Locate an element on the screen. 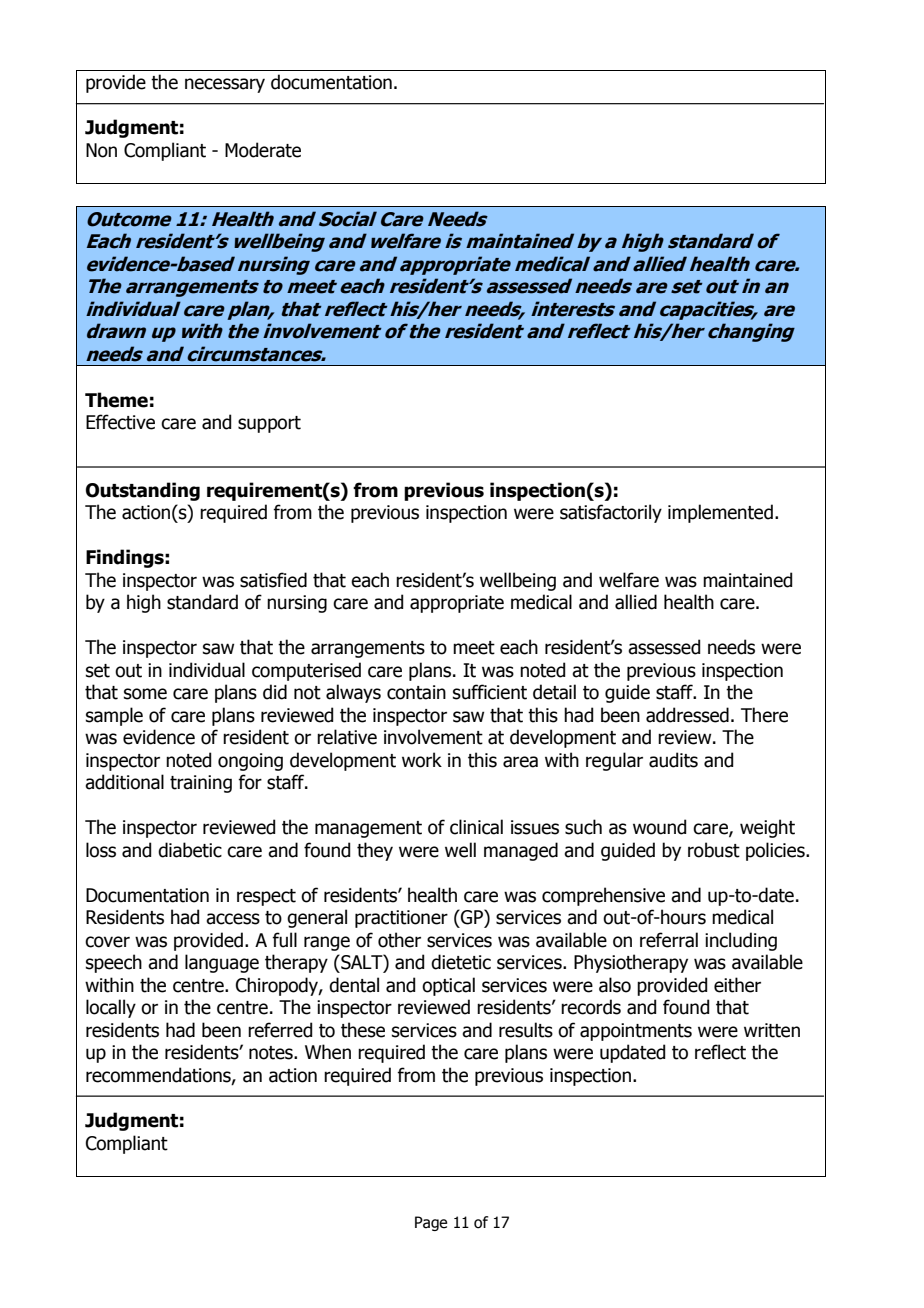  practitioner is located at coordinates (401, 919).
